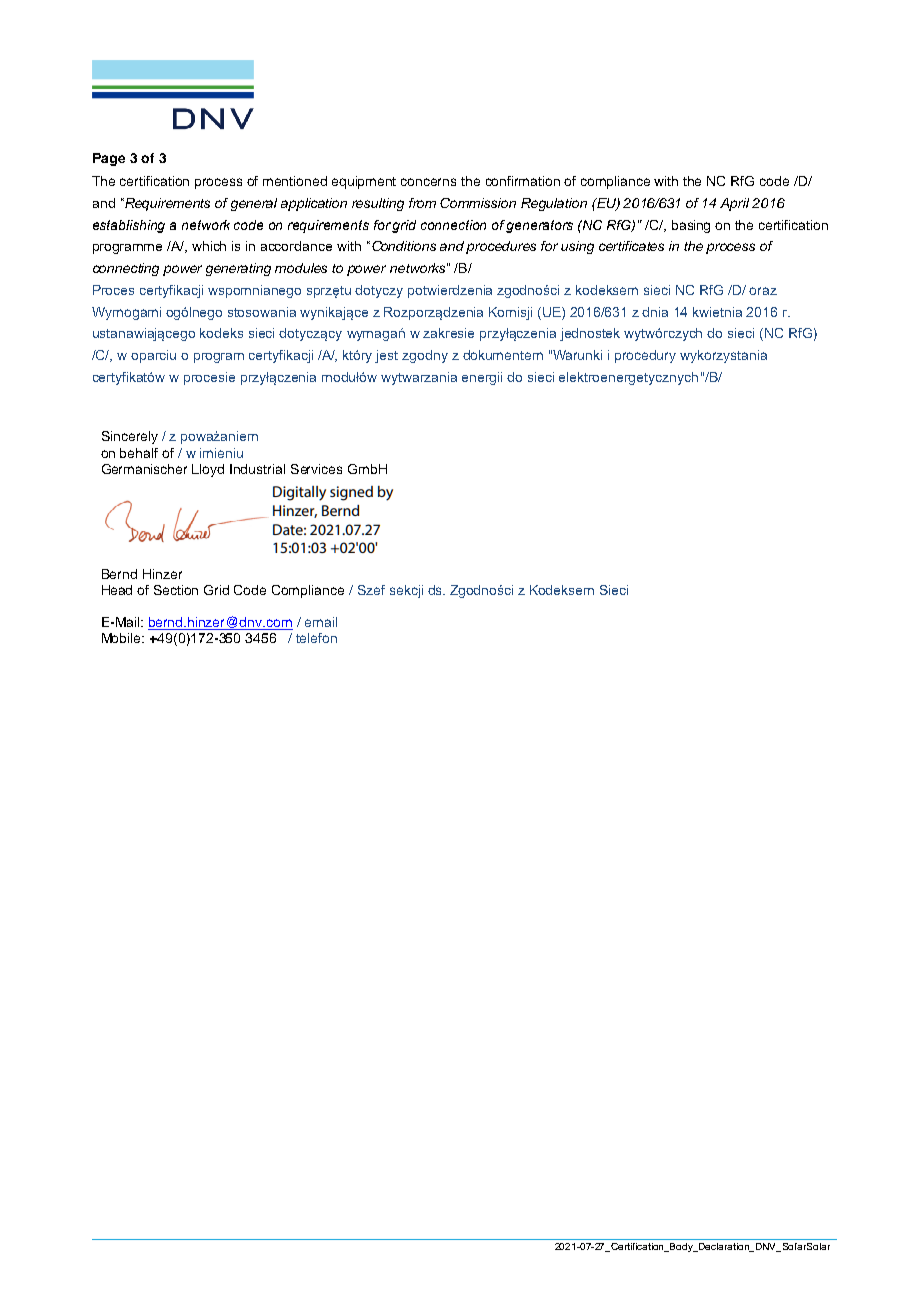  What do you see at coordinates (109, 159) in the screenshot?
I see `Page` at bounding box center [109, 159].
